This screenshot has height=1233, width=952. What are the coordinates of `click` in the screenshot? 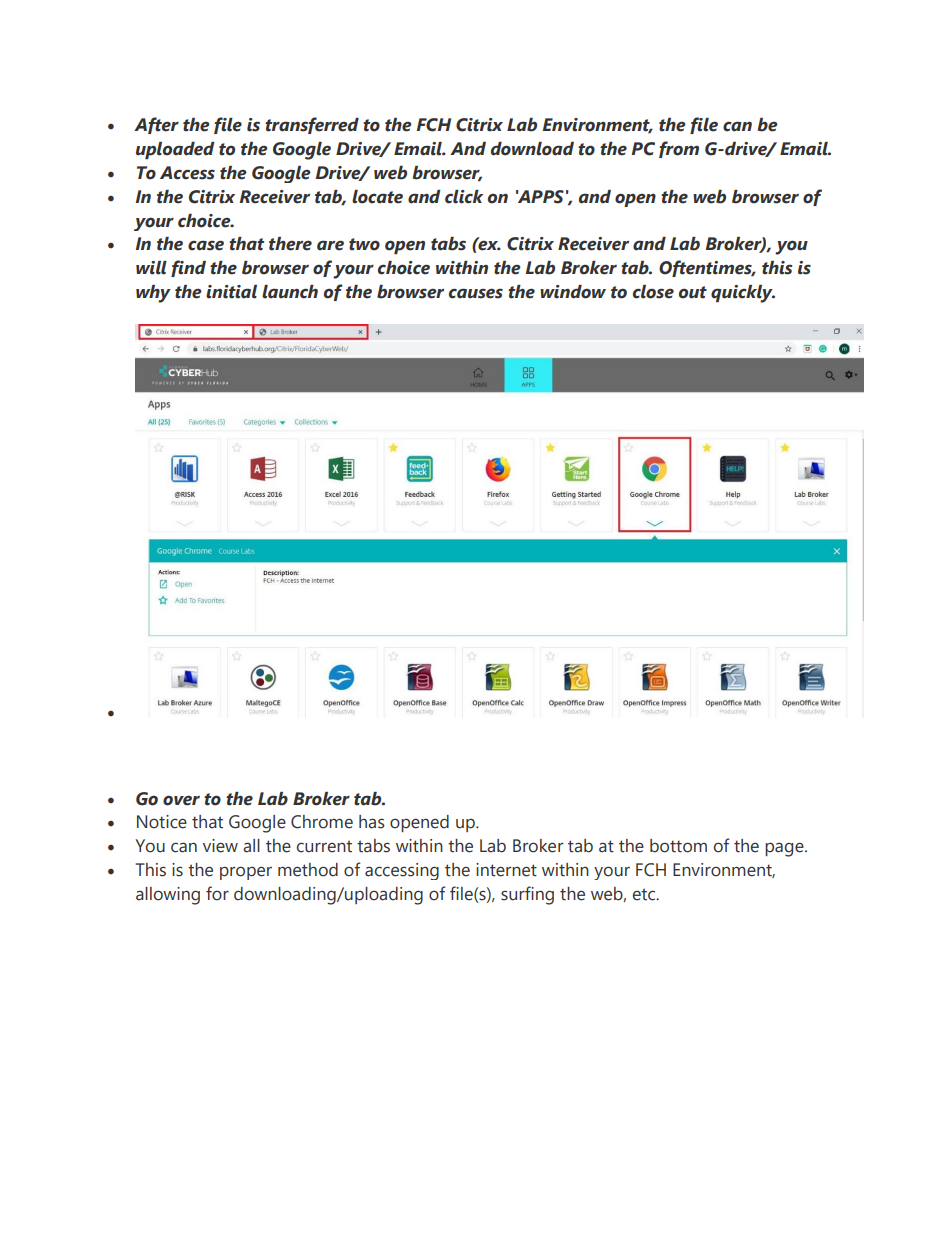 It's located at (464, 197).
